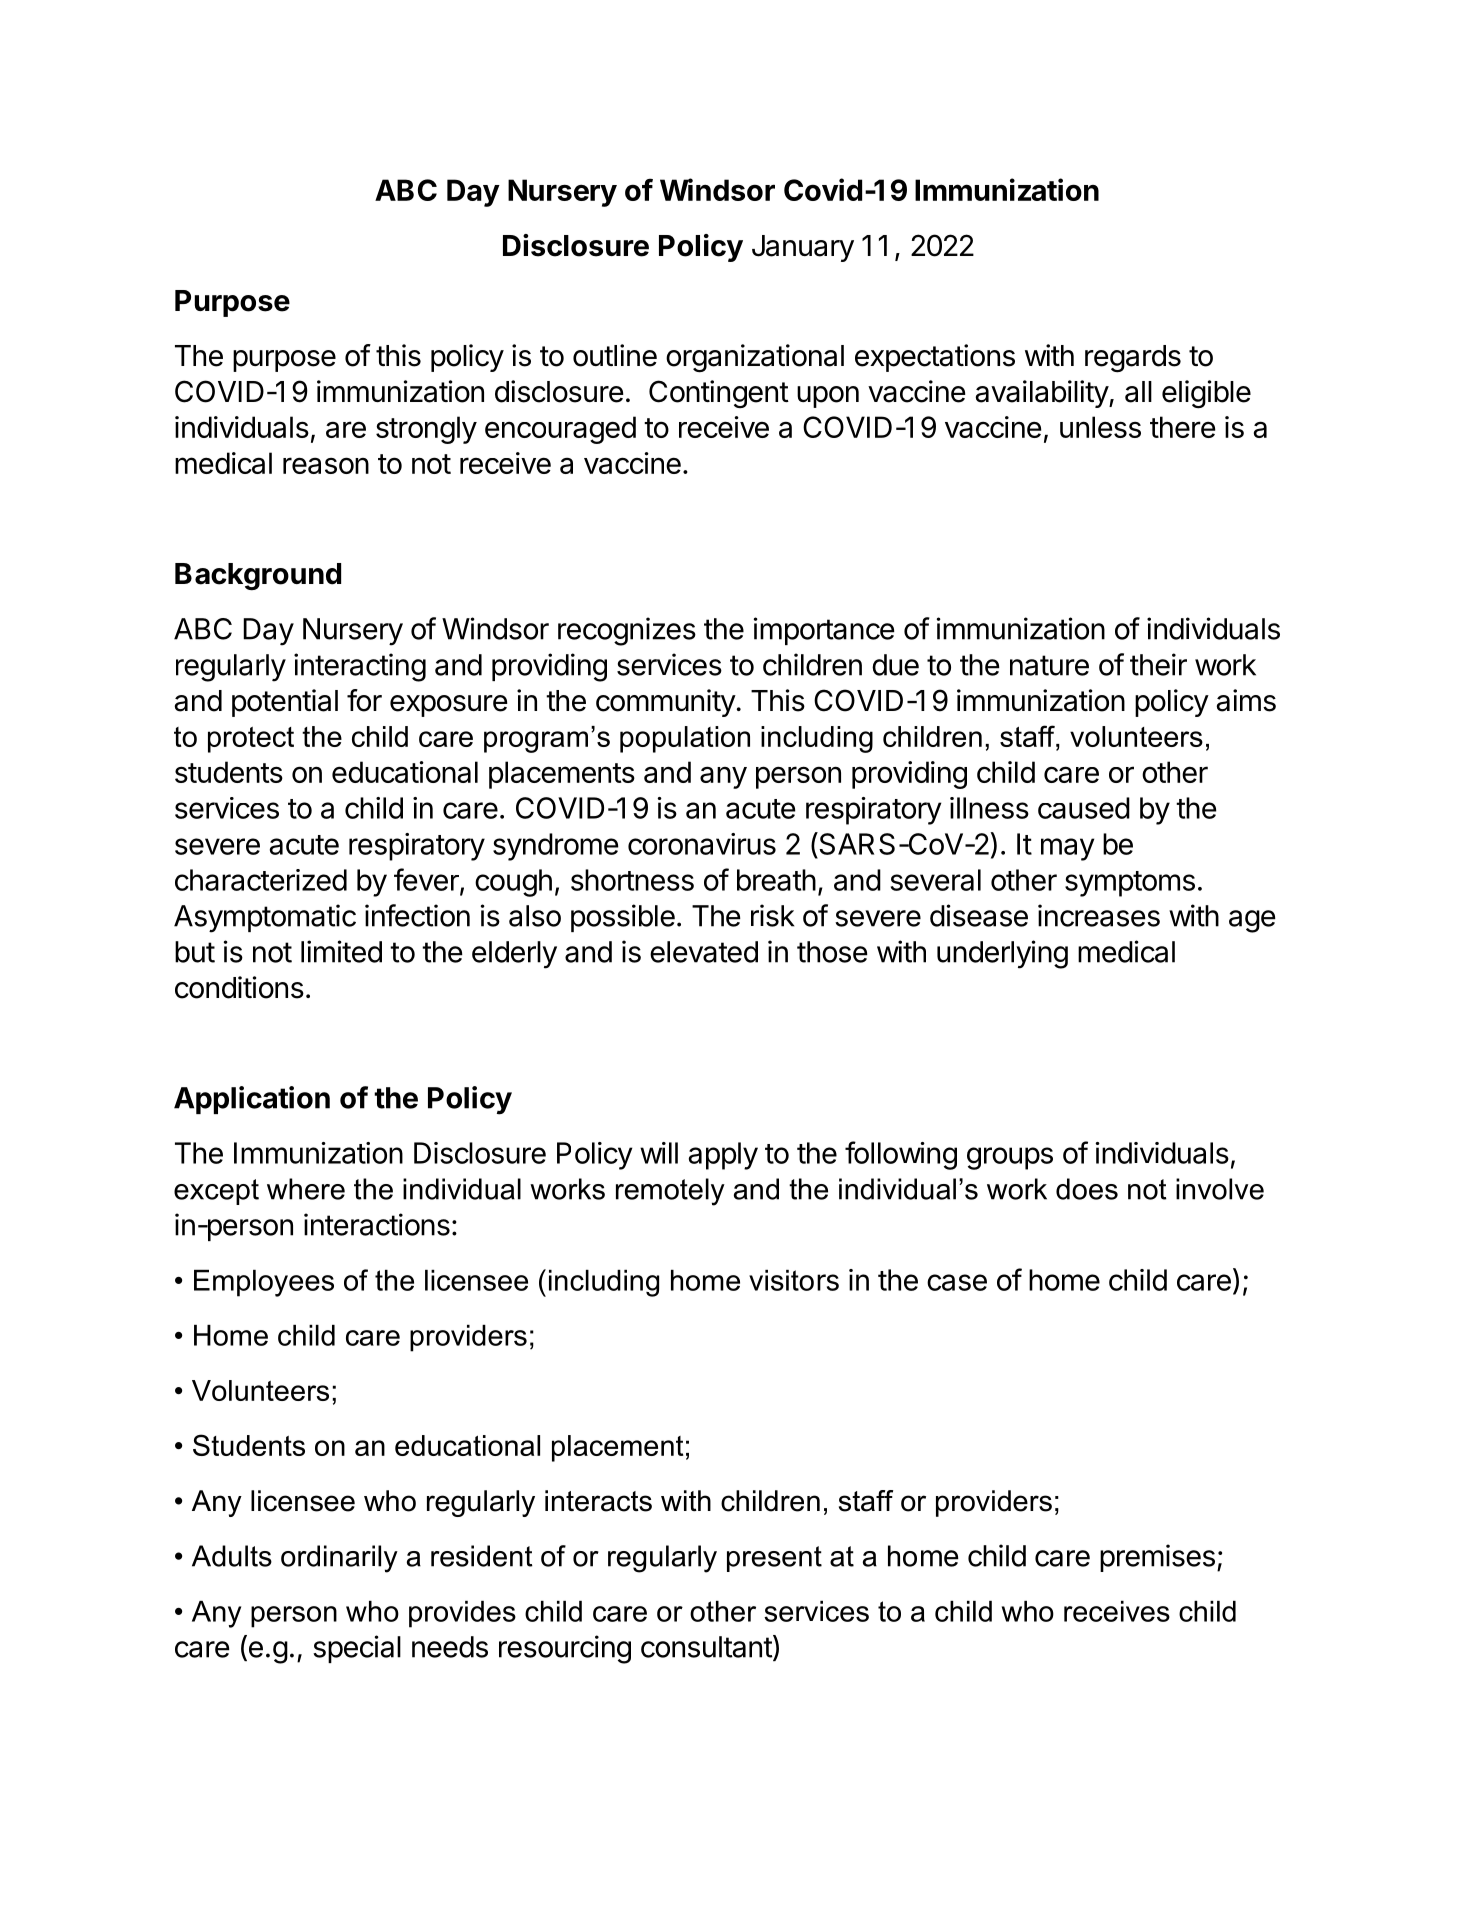 This document has width=1475, height=1908. What do you see at coordinates (1157, 1558) in the document?
I see `premises` at bounding box center [1157, 1558].
